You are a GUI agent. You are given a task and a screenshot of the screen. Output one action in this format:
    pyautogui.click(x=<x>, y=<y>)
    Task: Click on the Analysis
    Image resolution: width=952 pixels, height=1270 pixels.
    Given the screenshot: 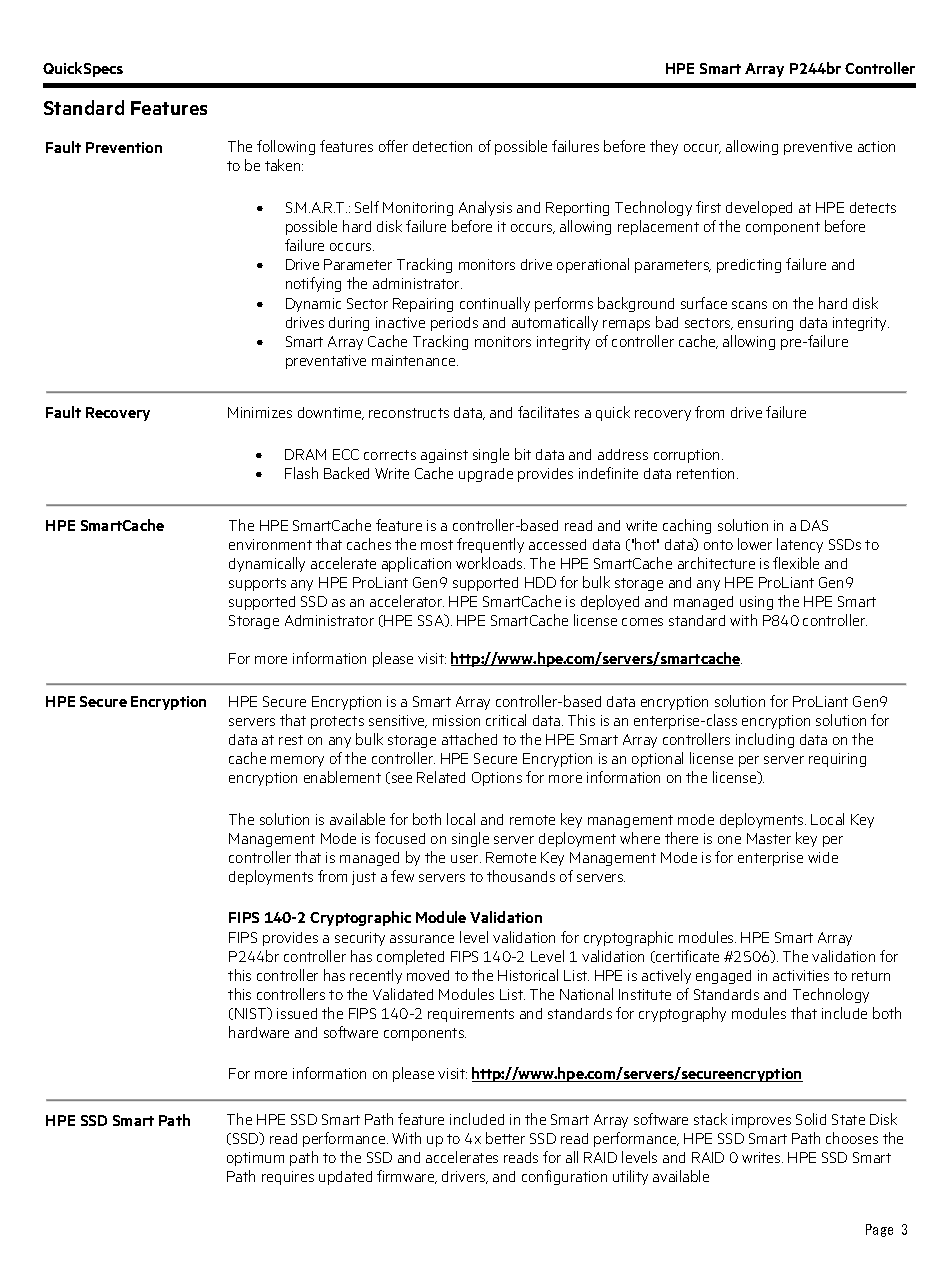 What is the action you would take?
    pyautogui.click(x=485, y=208)
